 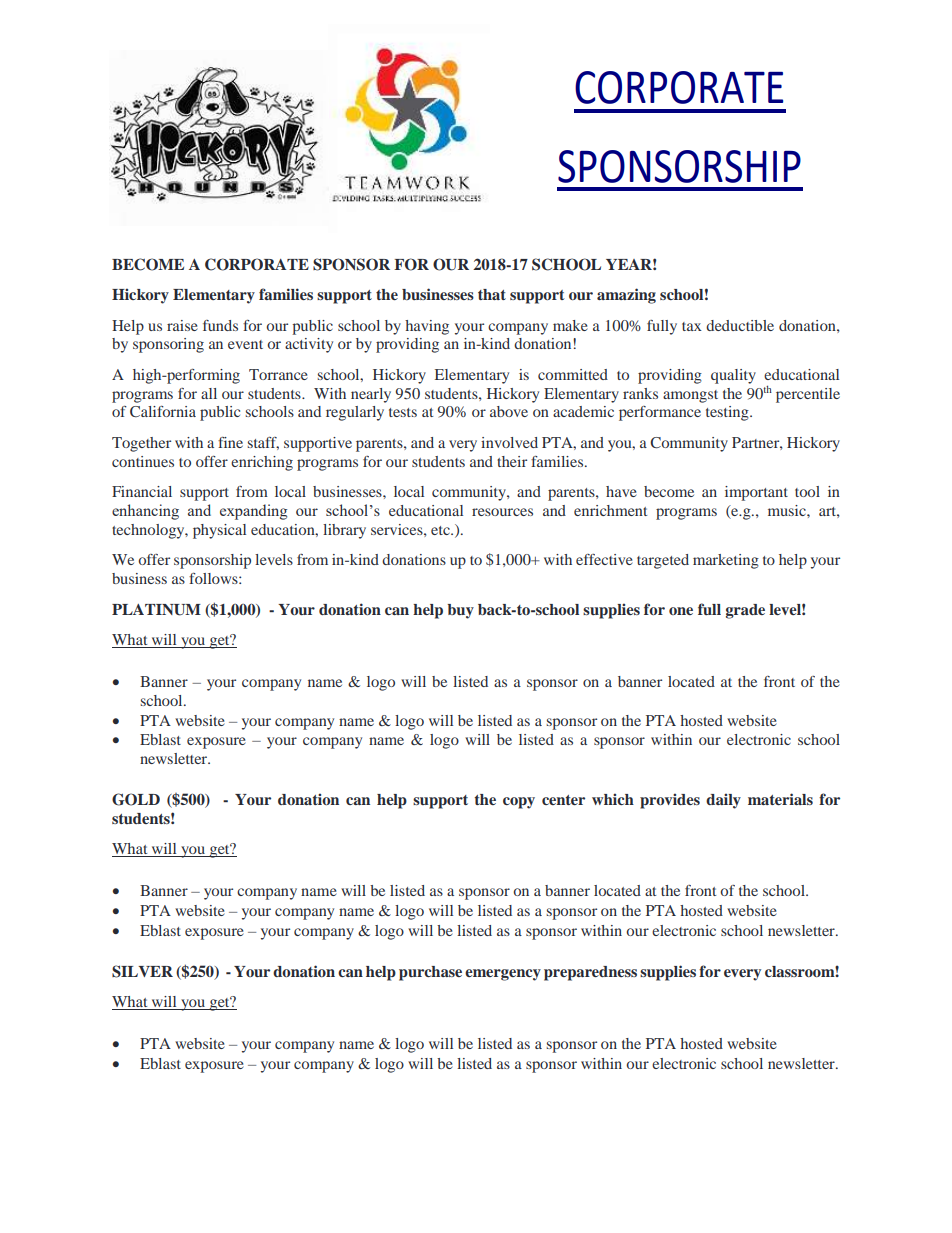 I want to click on preparedness, so click(x=590, y=973).
